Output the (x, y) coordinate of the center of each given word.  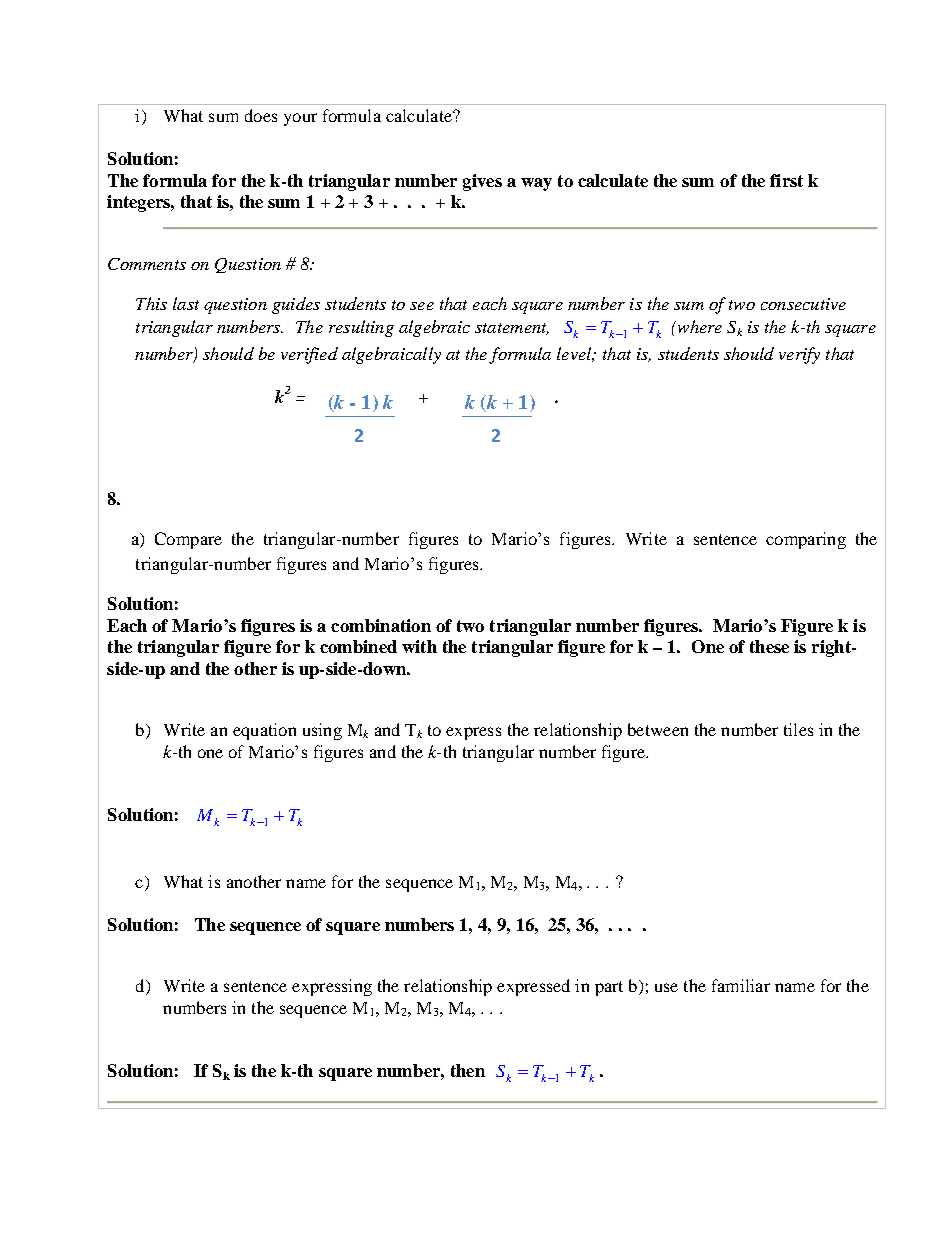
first (786, 180)
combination (381, 625)
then (468, 1070)
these (769, 646)
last (186, 303)
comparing (806, 540)
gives (482, 182)
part (609, 988)
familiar (741, 985)
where (698, 326)
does (261, 115)
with (419, 646)
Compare (188, 540)
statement (512, 329)
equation (264, 731)
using (322, 731)
